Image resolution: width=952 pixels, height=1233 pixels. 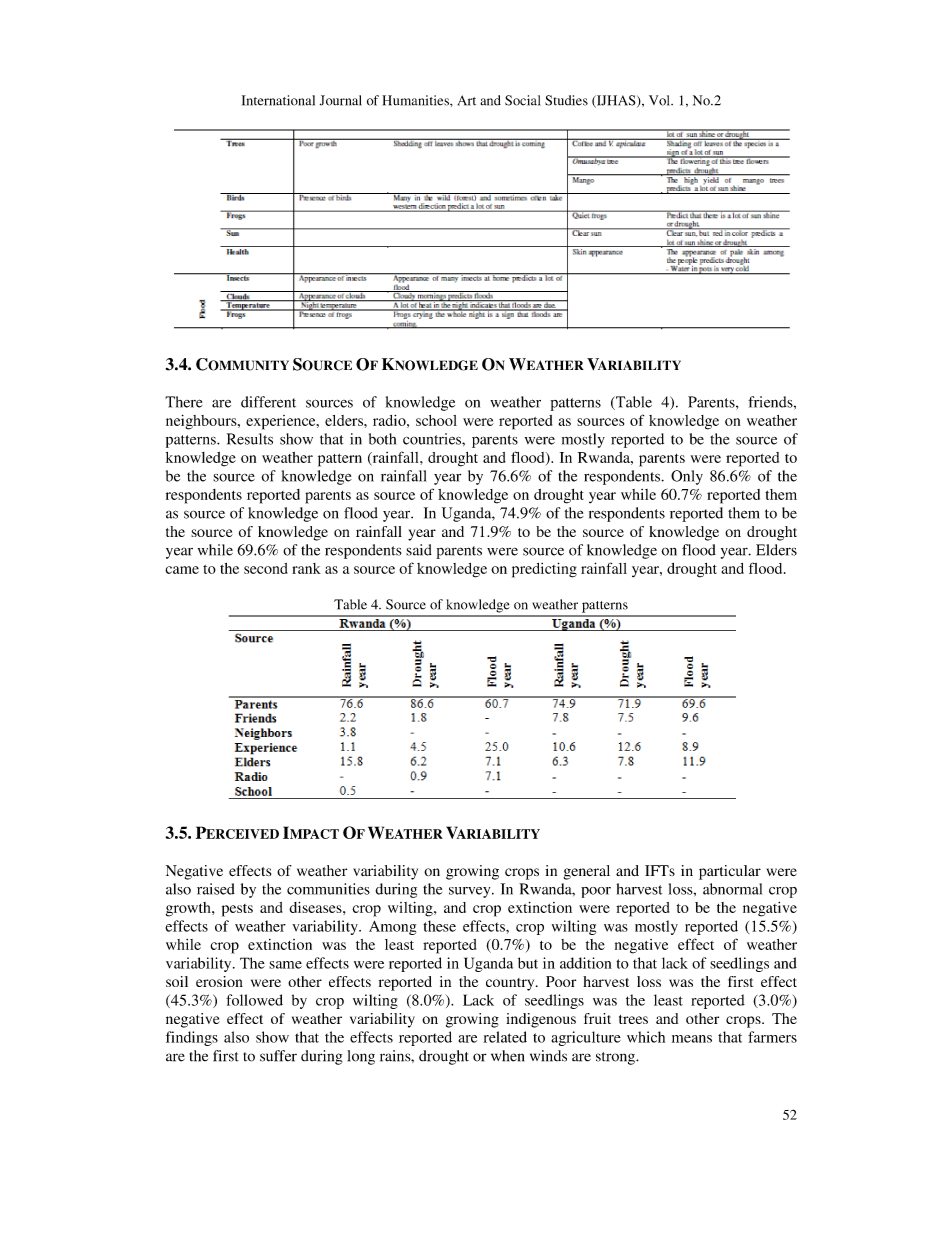 What do you see at coordinates (254, 1000) in the page?
I see `followed` at bounding box center [254, 1000].
